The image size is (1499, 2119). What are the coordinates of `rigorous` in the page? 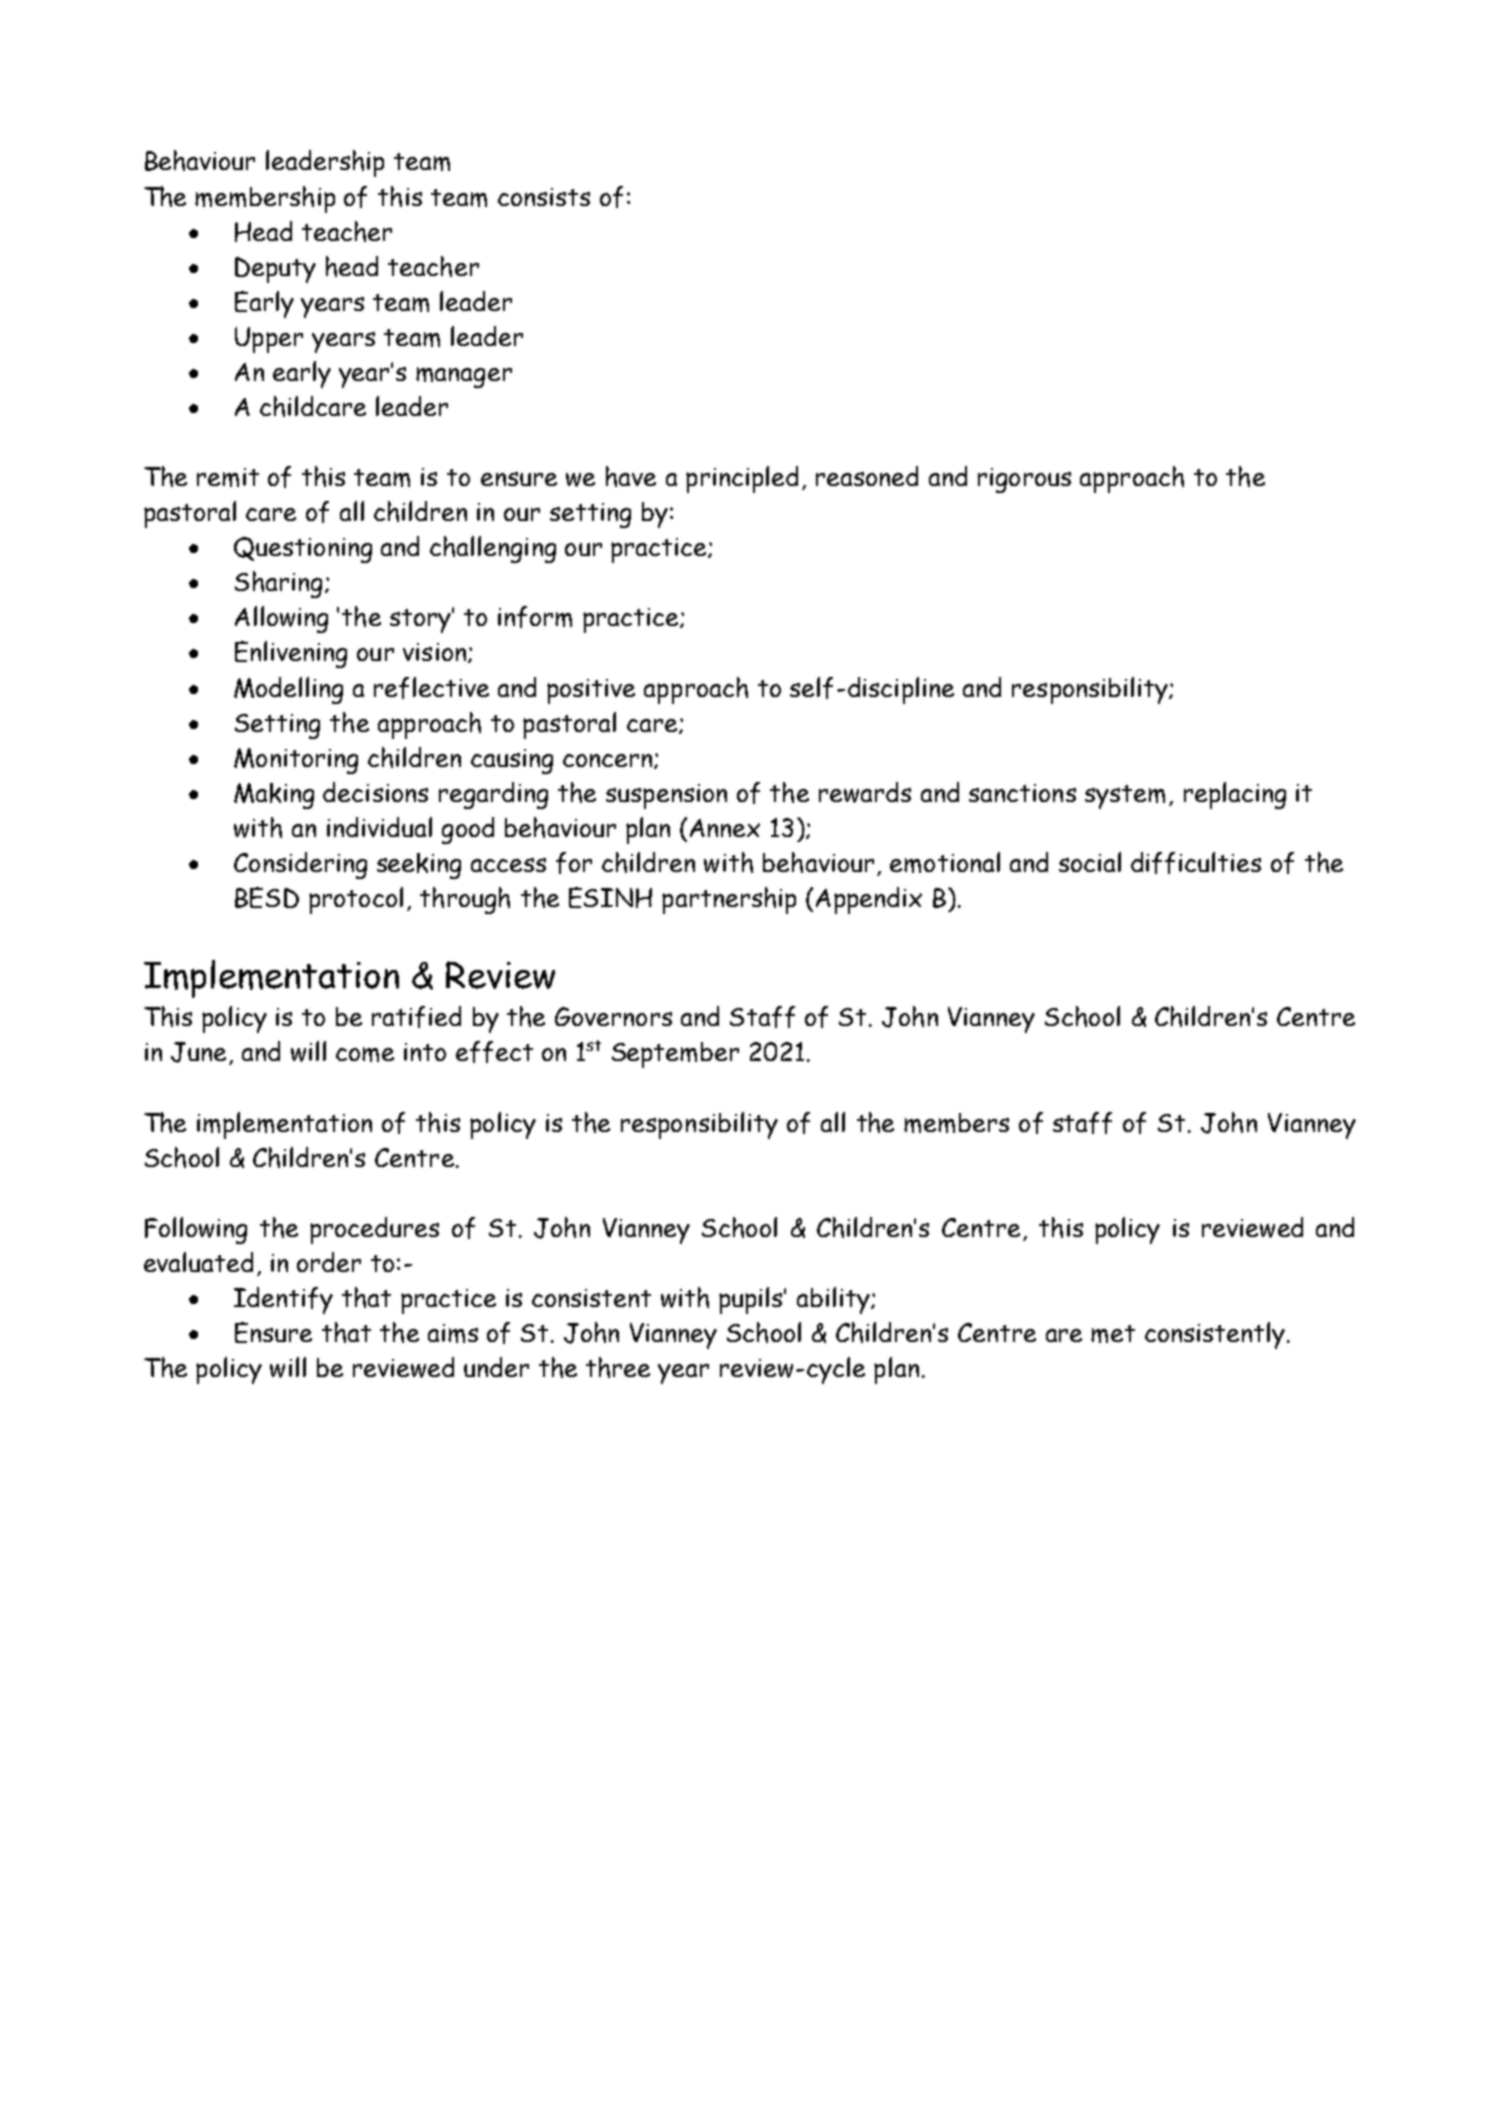 It's located at (1024, 480).
